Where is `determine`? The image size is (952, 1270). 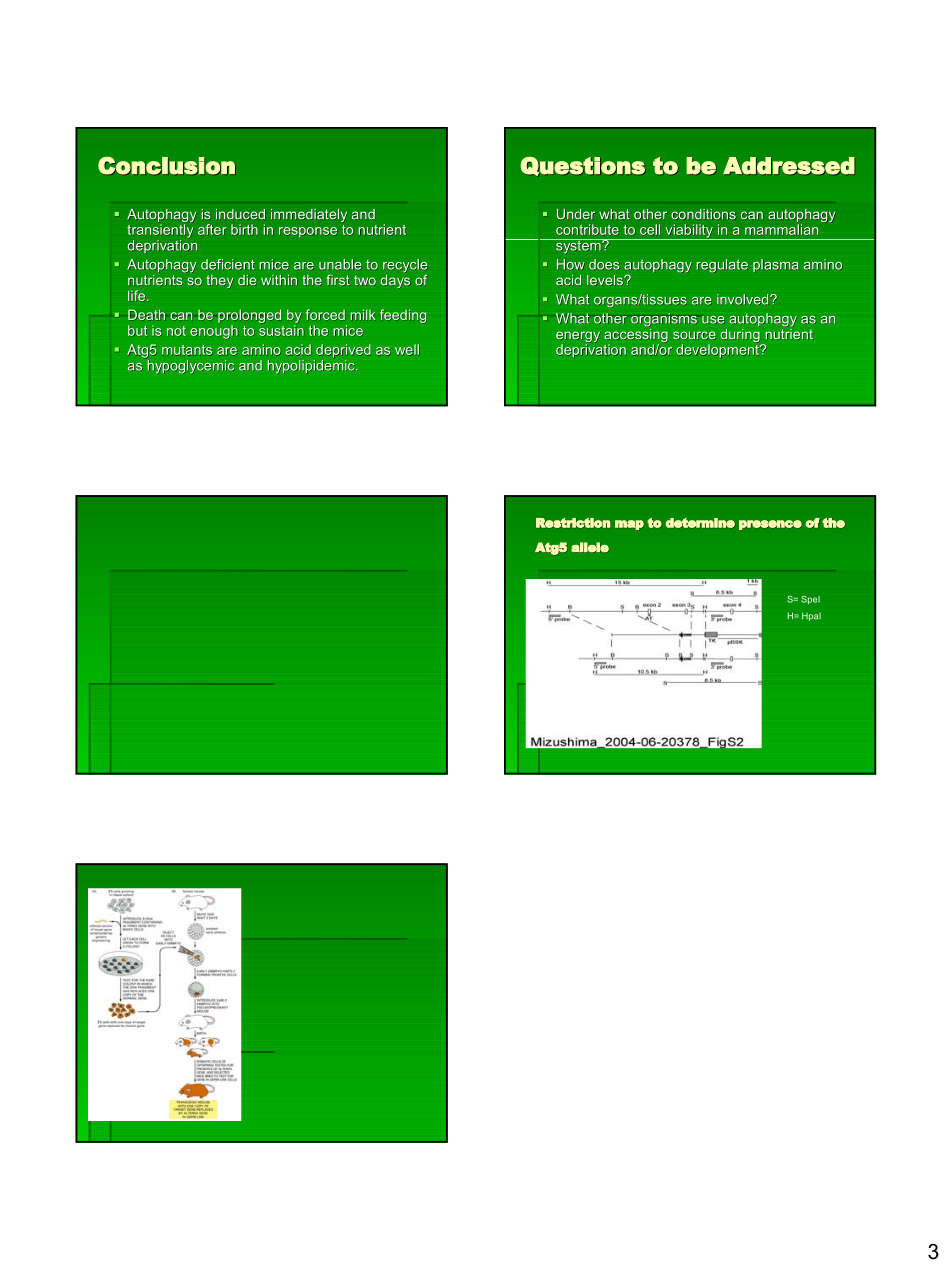 determine is located at coordinates (700, 523).
